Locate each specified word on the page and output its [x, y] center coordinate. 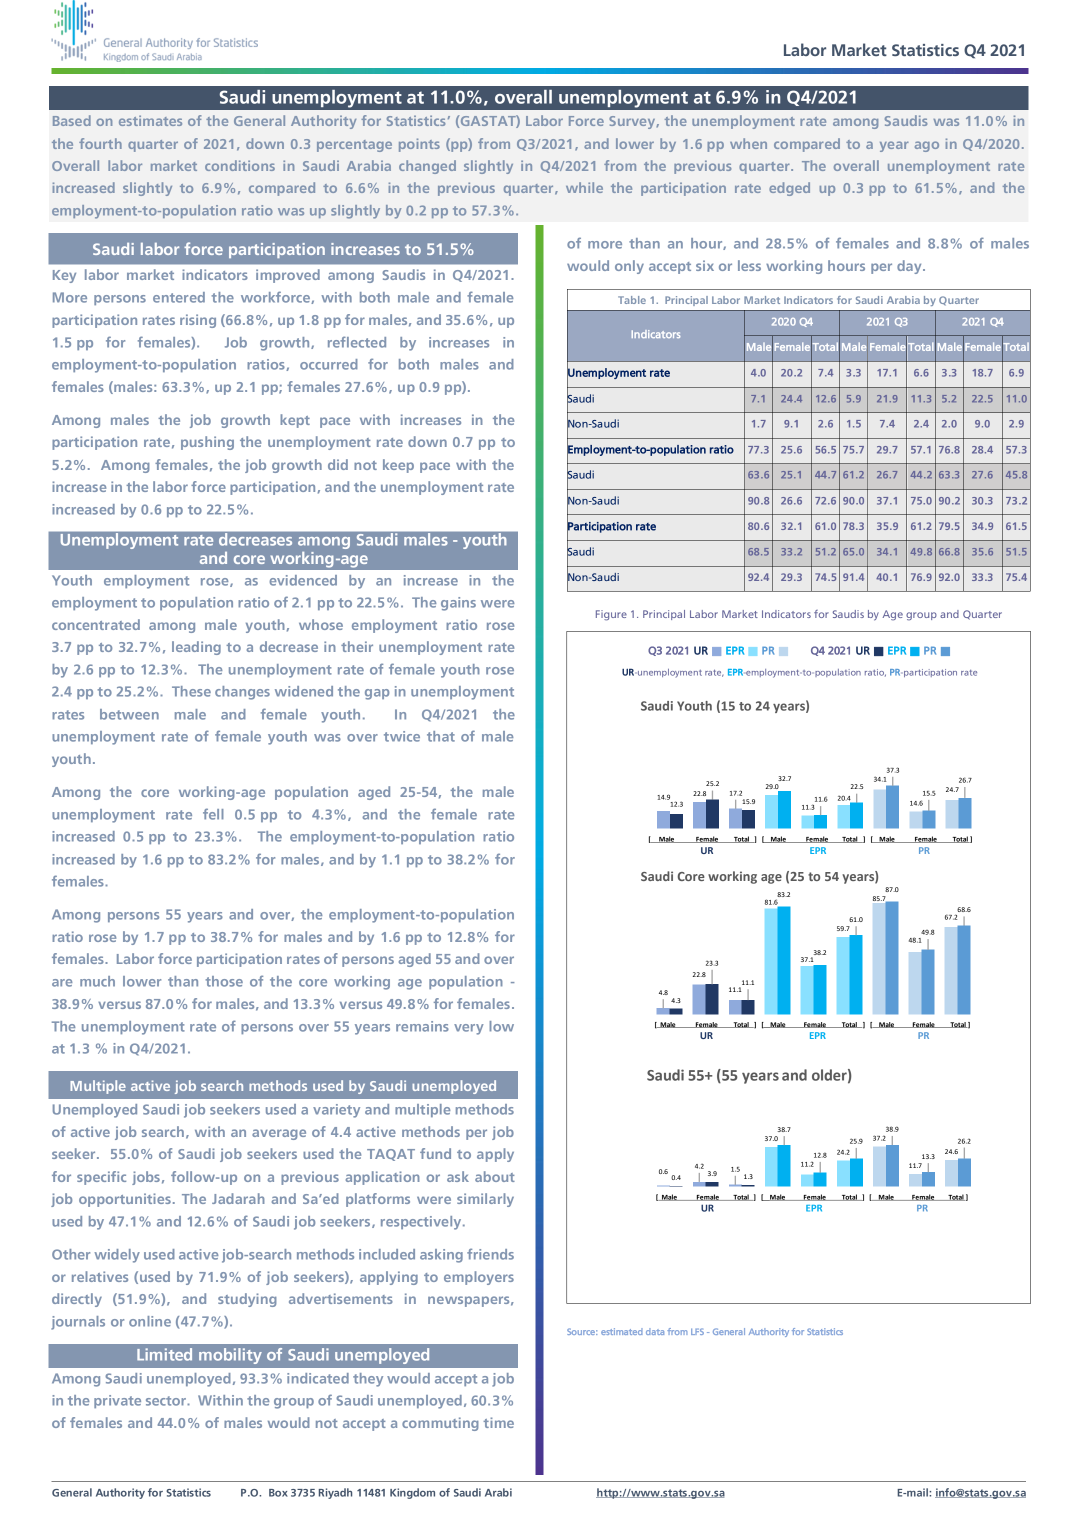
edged [789, 189]
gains [458, 604]
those [224, 981]
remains [422, 1026]
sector [167, 1401]
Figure [611, 615]
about [495, 1176]
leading [196, 648]
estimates [150, 120]
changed [427, 167]
